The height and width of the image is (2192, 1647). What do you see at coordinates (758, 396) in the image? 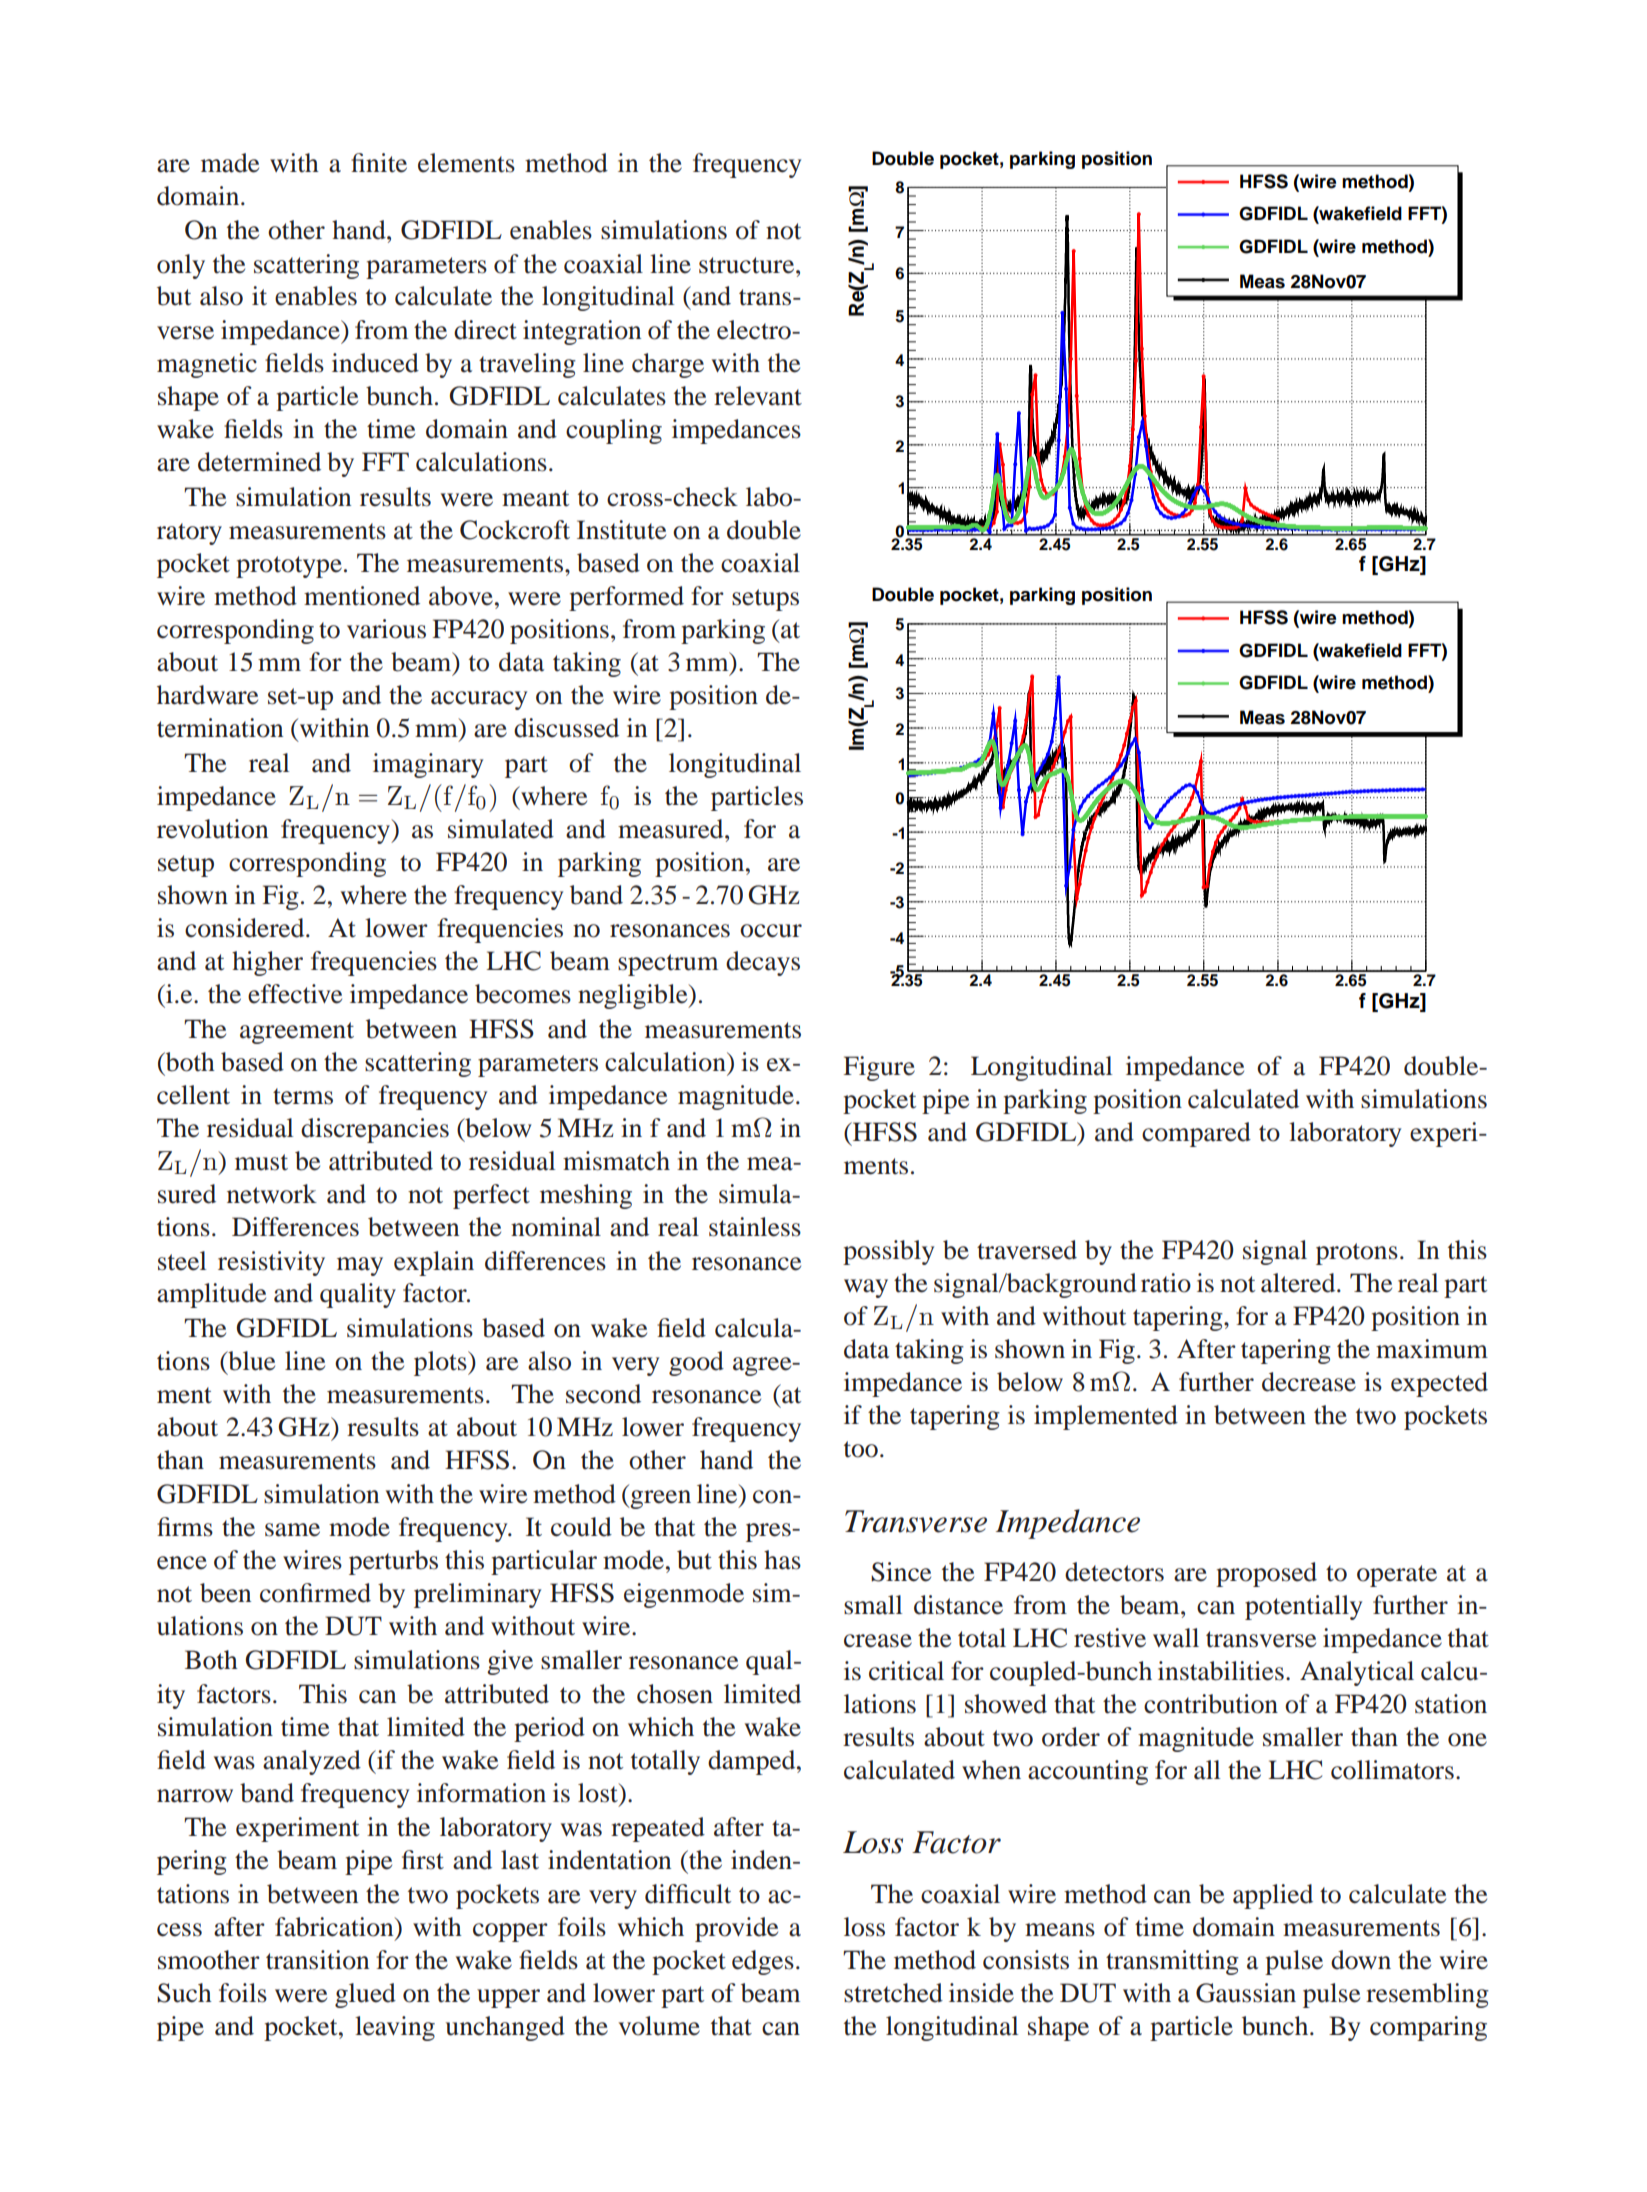
I see `relevant` at bounding box center [758, 396].
